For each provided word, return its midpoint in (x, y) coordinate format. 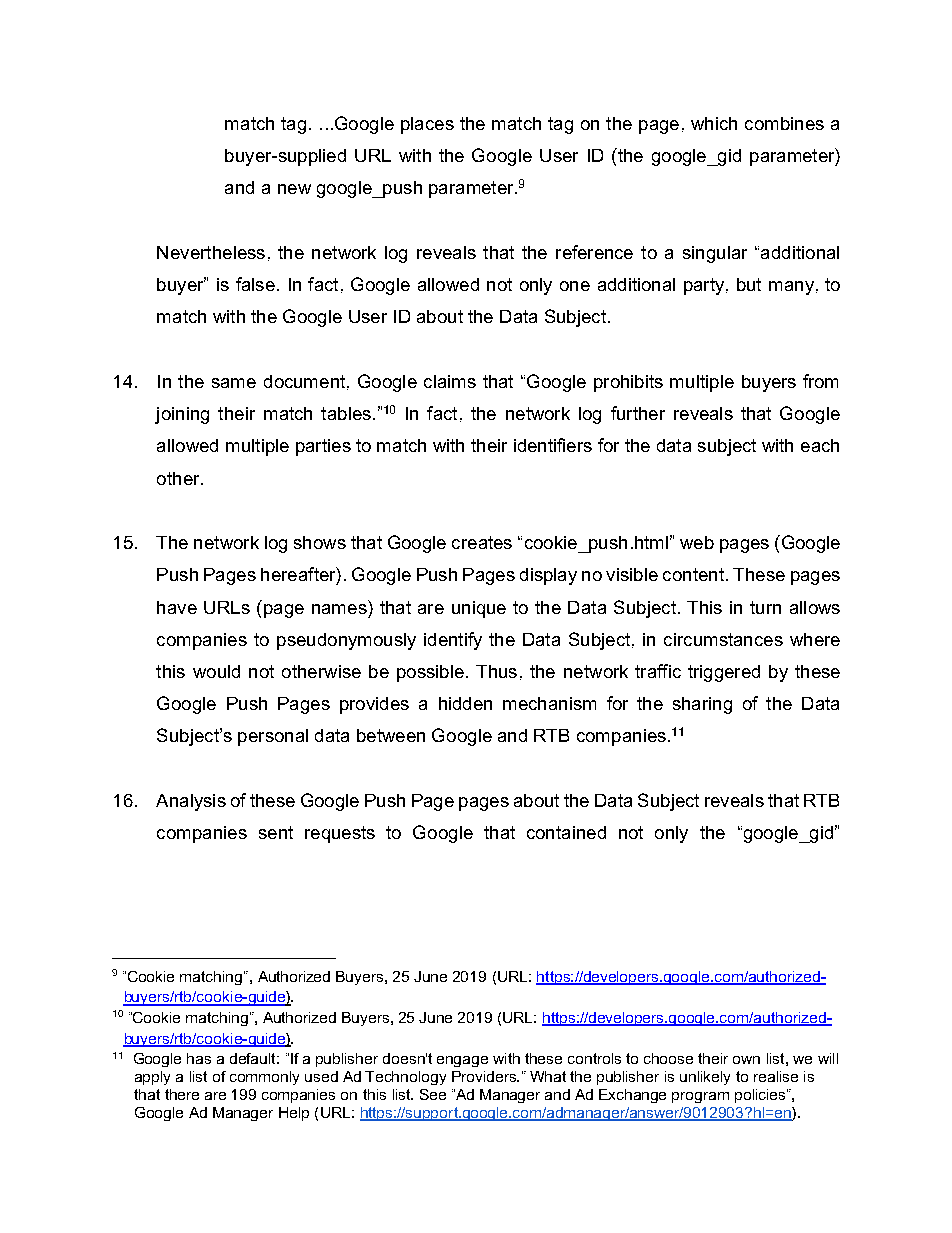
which (714, 123)
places (427, 125)
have (177, 607)
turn (765, 607)
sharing (702, 705)
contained (566, 832)
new (294, 189)
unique (479, 609)
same (234, 383)
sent (276, 832)
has (199, 1058)
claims (450, 381)
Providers (485, 1076)
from (820, 381)
